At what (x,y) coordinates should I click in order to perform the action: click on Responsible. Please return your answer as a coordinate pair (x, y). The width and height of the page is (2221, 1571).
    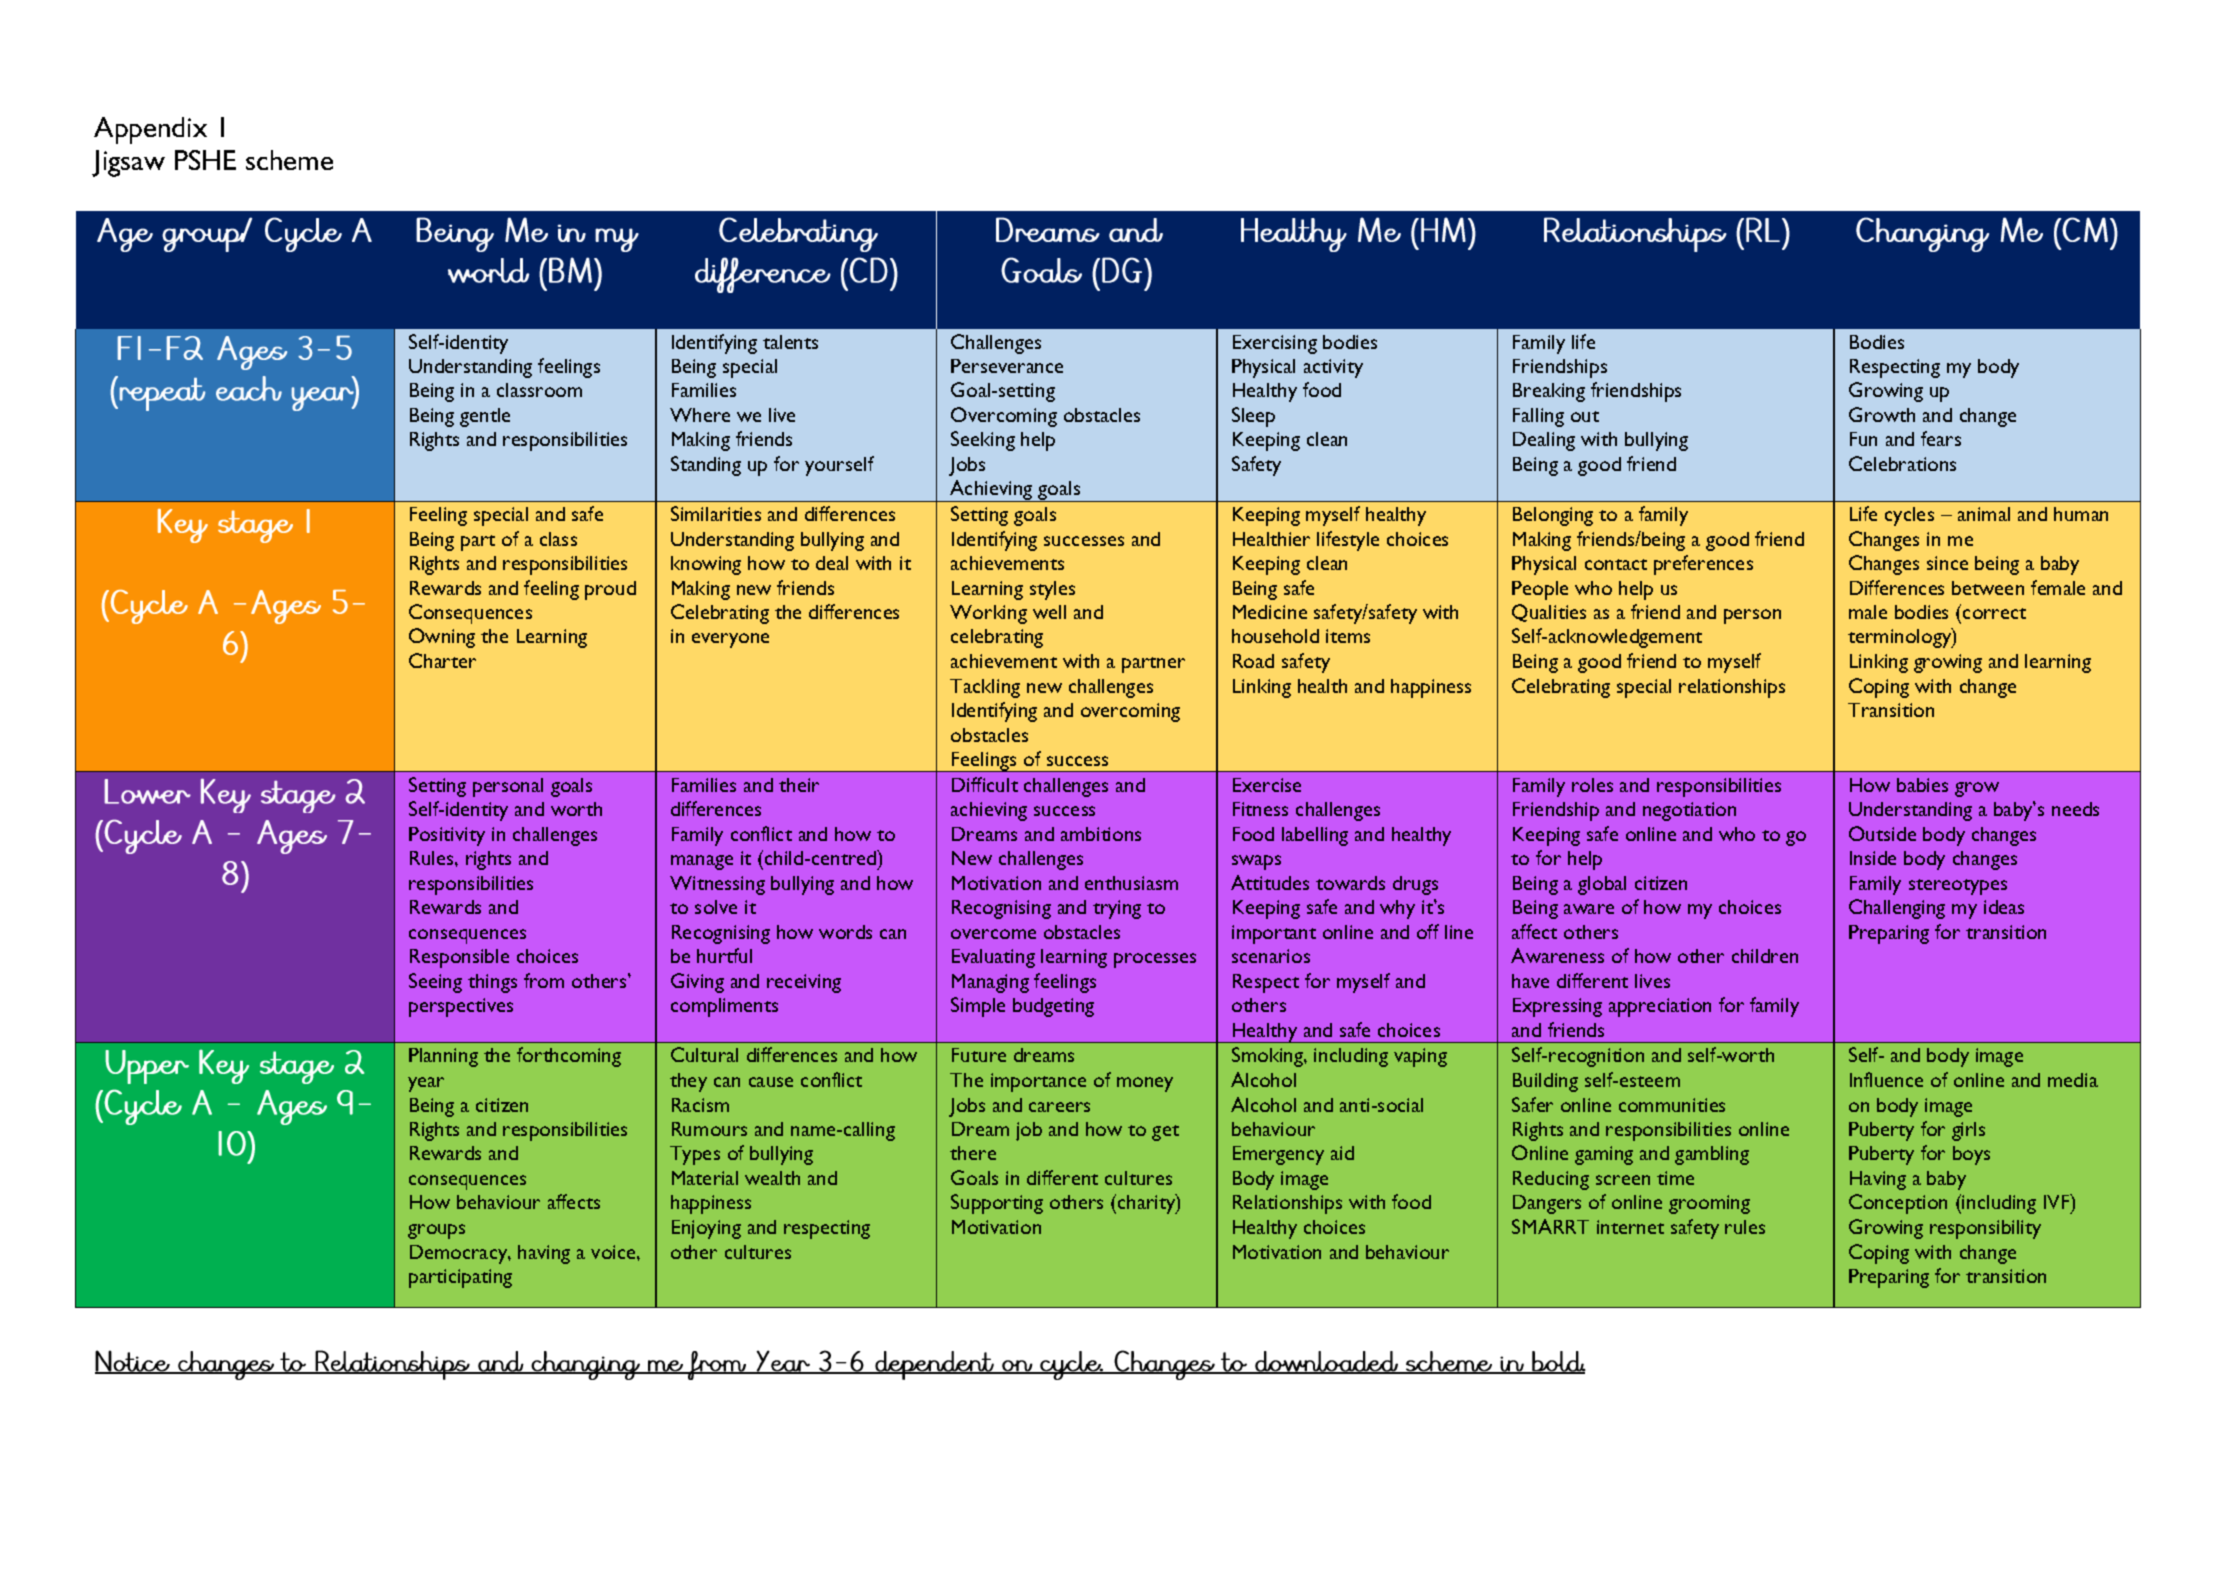
    Looking at the image, I should click on (459, 958).
